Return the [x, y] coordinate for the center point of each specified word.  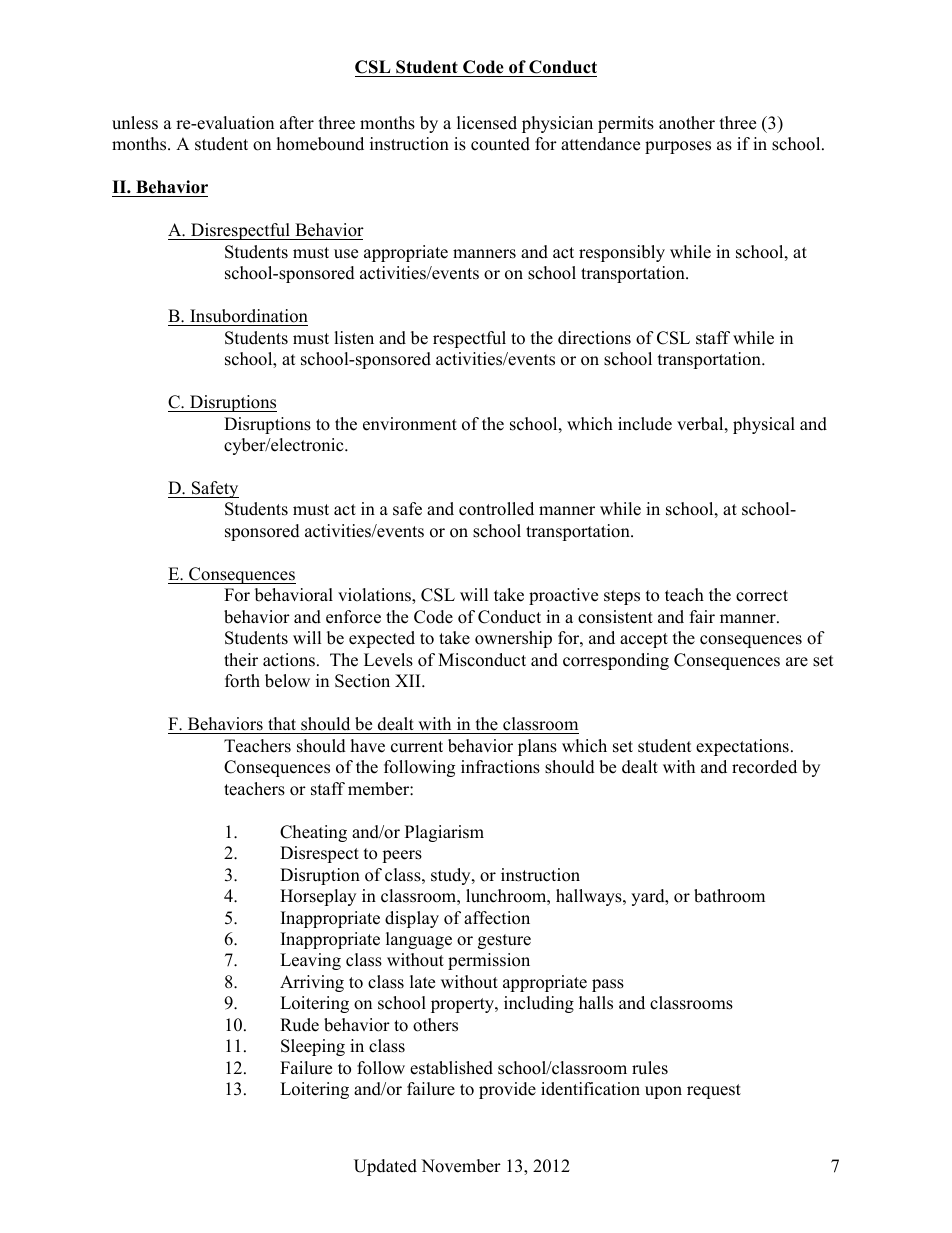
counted [500, 144]
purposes [678, 147]
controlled [496, 509]
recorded [764, 767]
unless [135, 123]
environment [410, 424]
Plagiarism [444, 833]
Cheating [313, 833]
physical [764, 425]
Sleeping [313, 1047]
